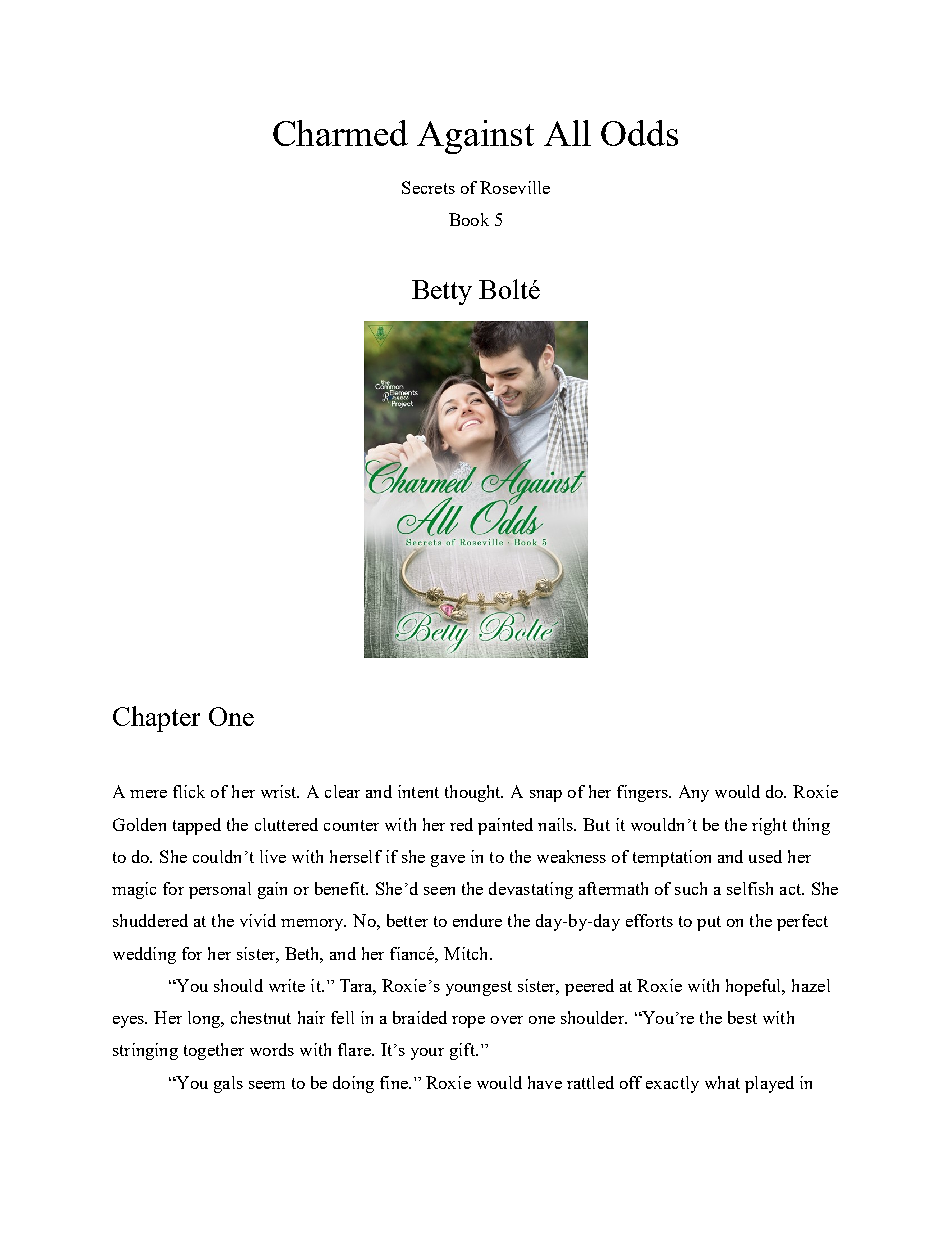 This screenshot has height=1233, width=952. Describe the element at coordinates (750, 888) in the screenshot. I see `selfish` at that location.
